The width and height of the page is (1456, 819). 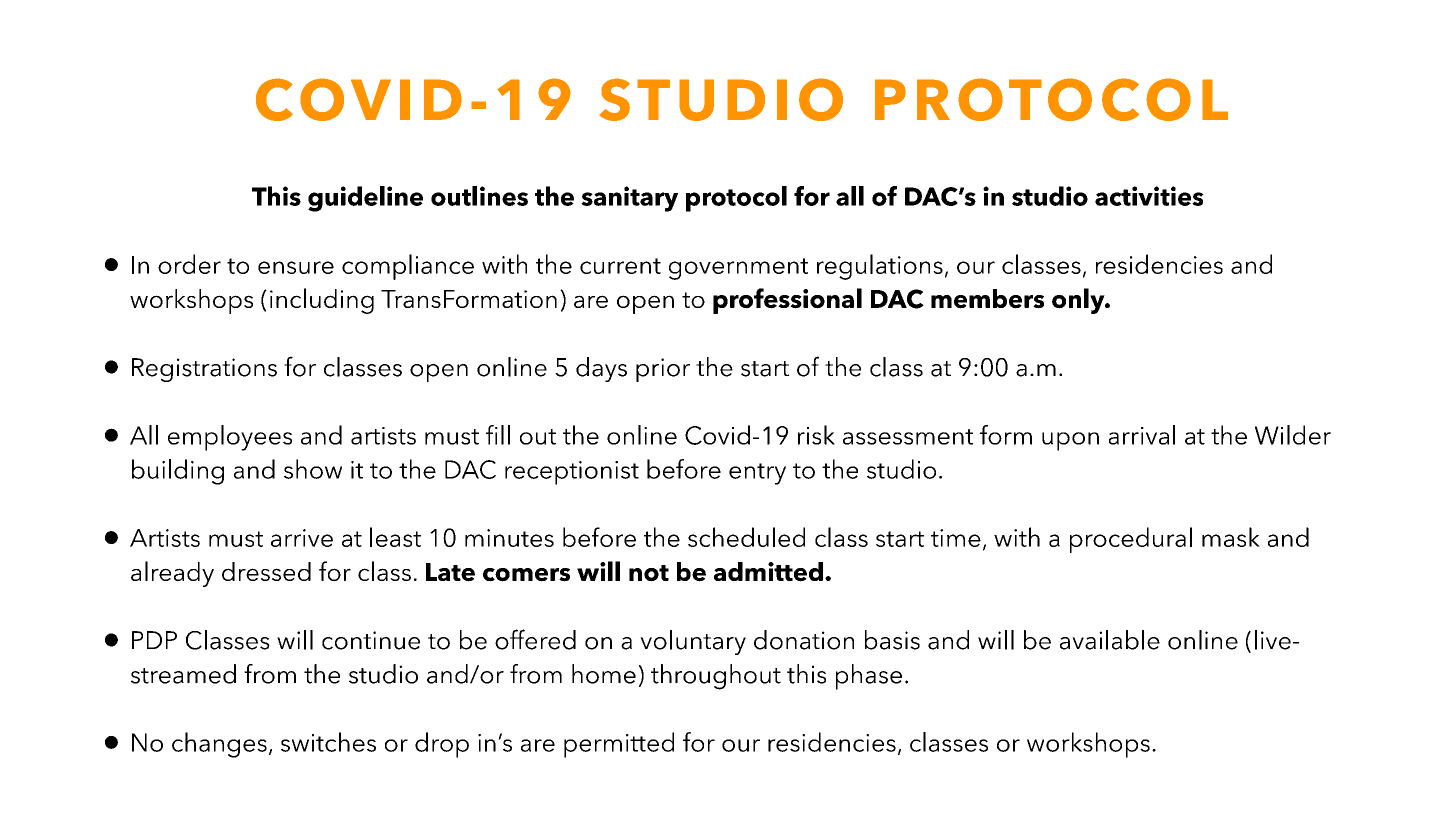 What do you see at coordinates (619, 745) in the page?
I see `permitted` at bounding box center [619, 745].
